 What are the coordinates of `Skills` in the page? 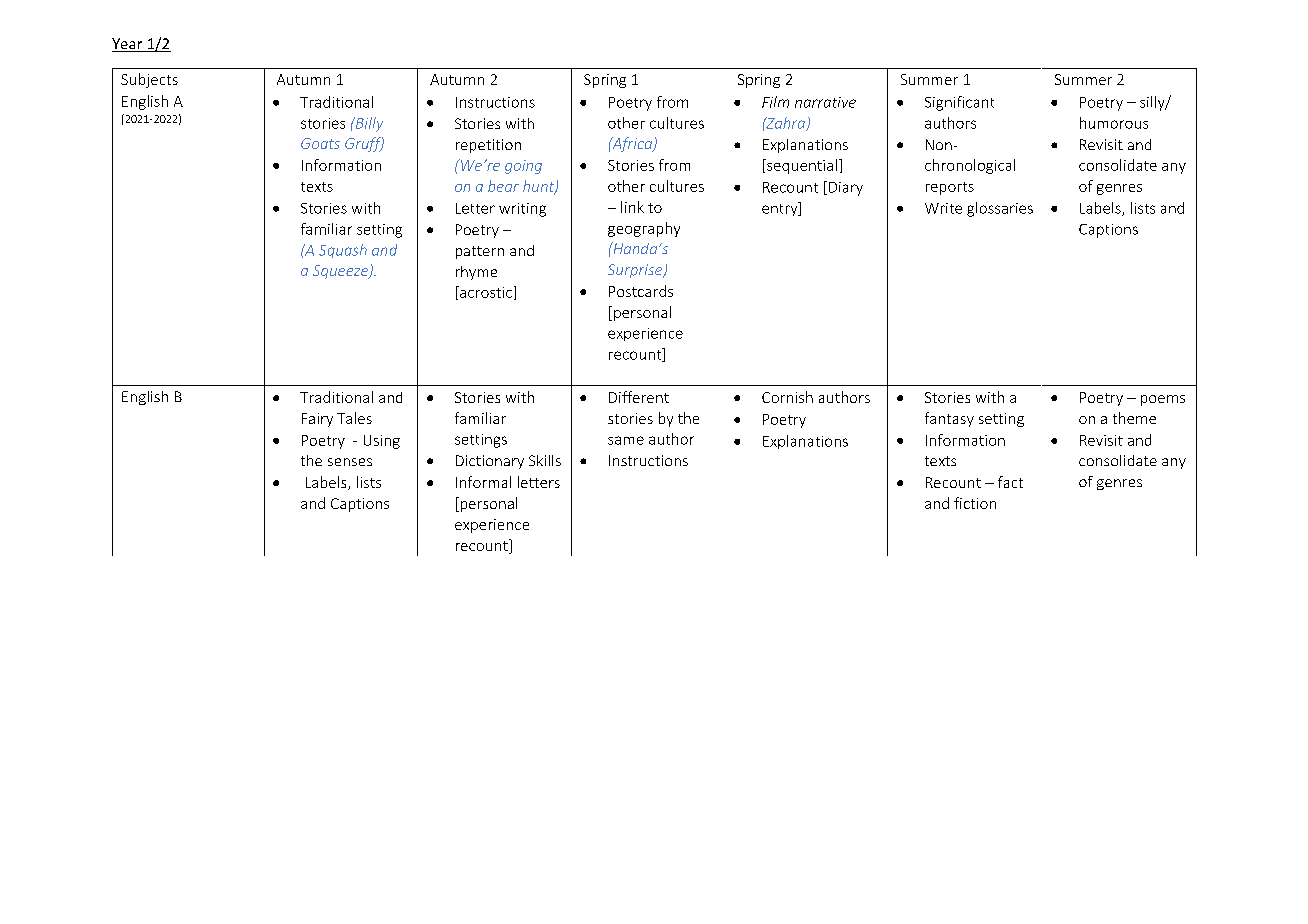 It's located at (545, 460).
